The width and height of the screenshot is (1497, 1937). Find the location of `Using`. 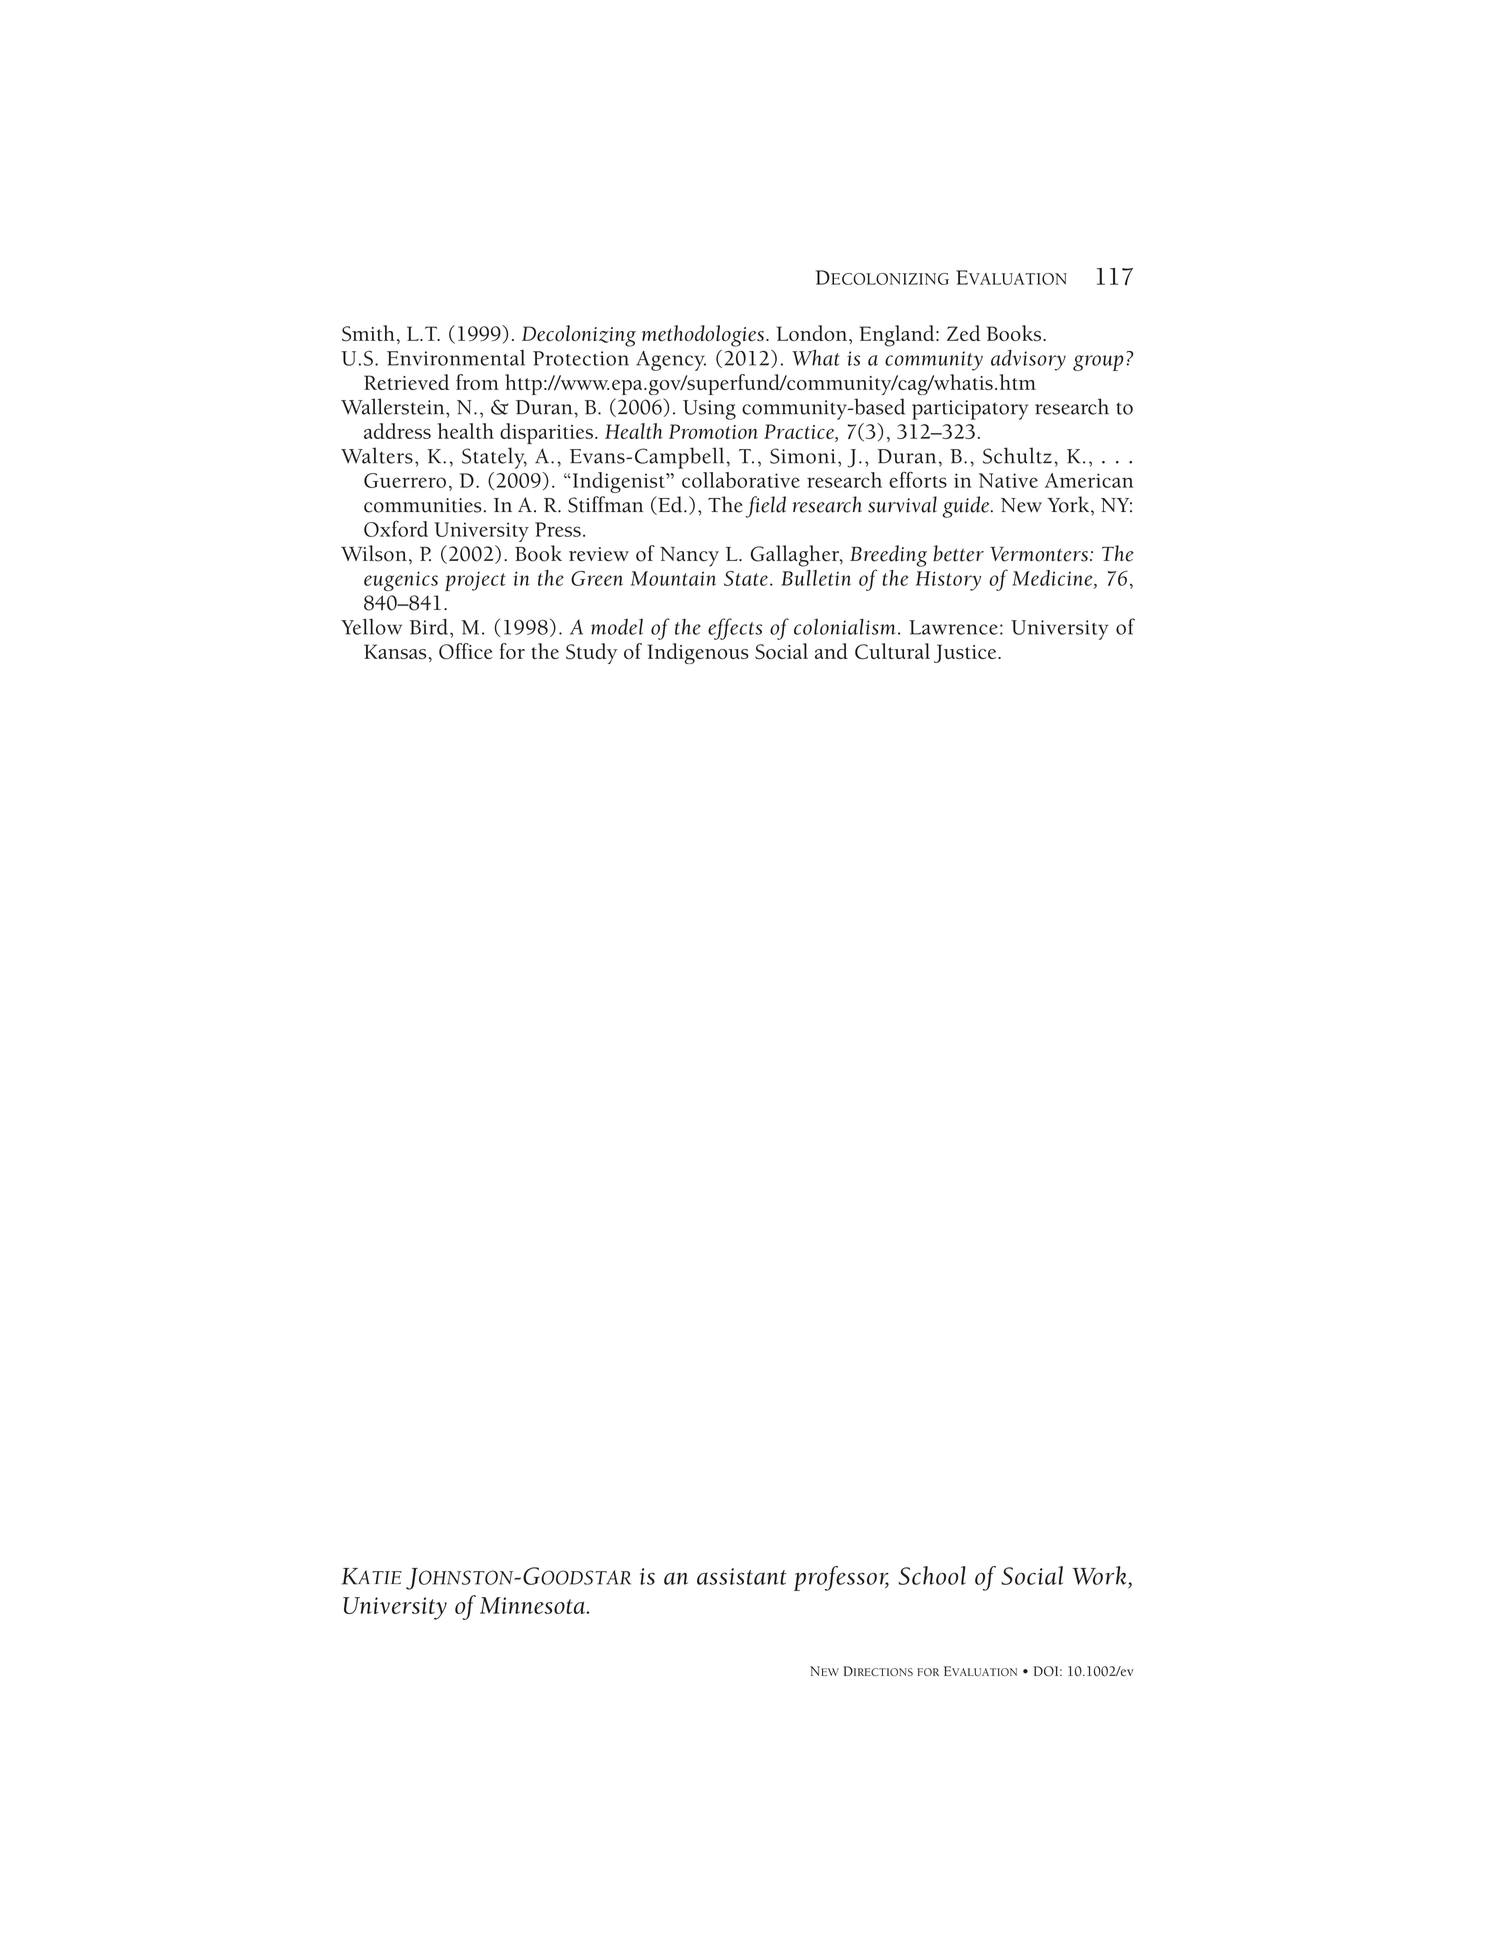

Using is located at coordinates (709, 410).
